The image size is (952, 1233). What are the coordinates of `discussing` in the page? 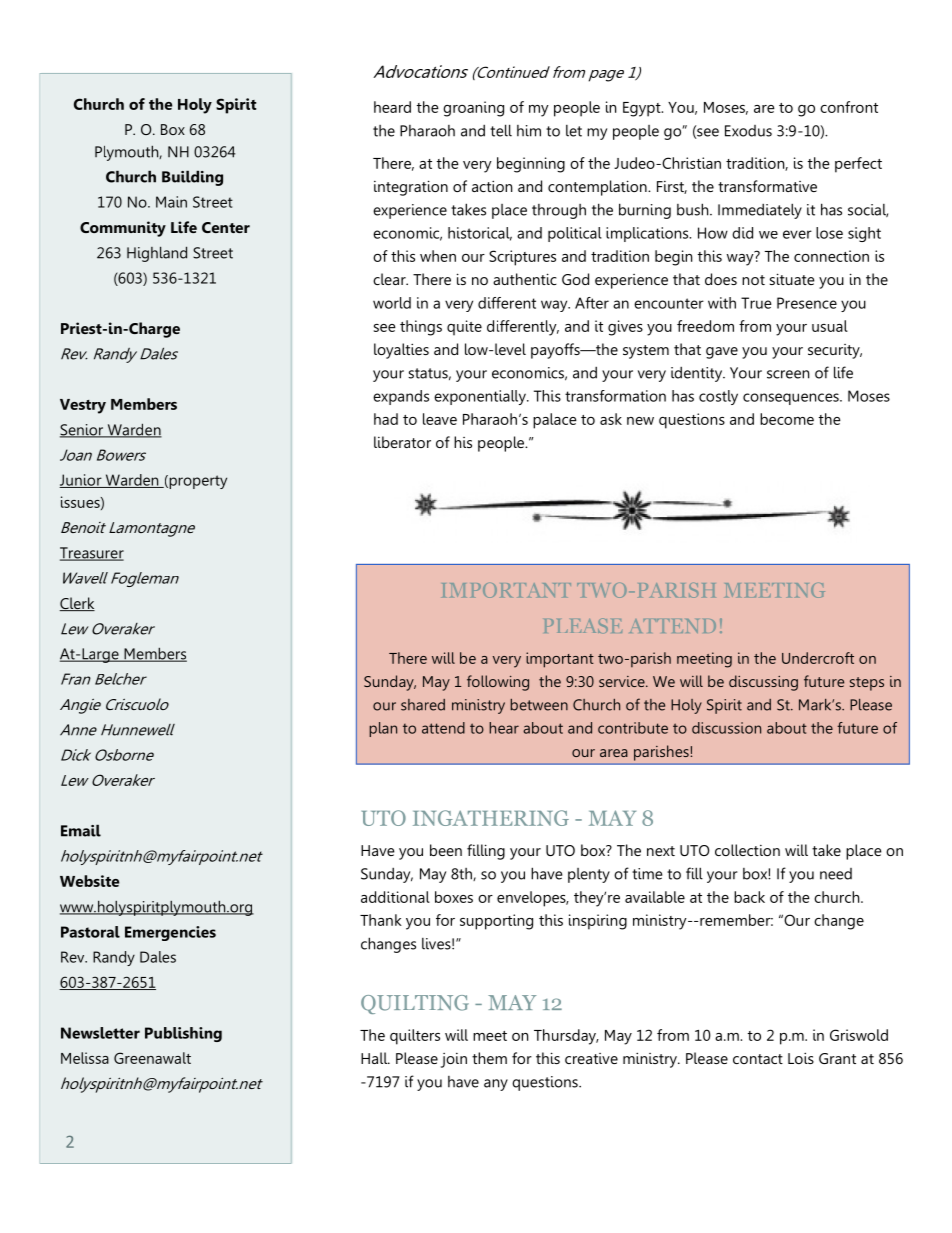 It's located at (763, 683).
